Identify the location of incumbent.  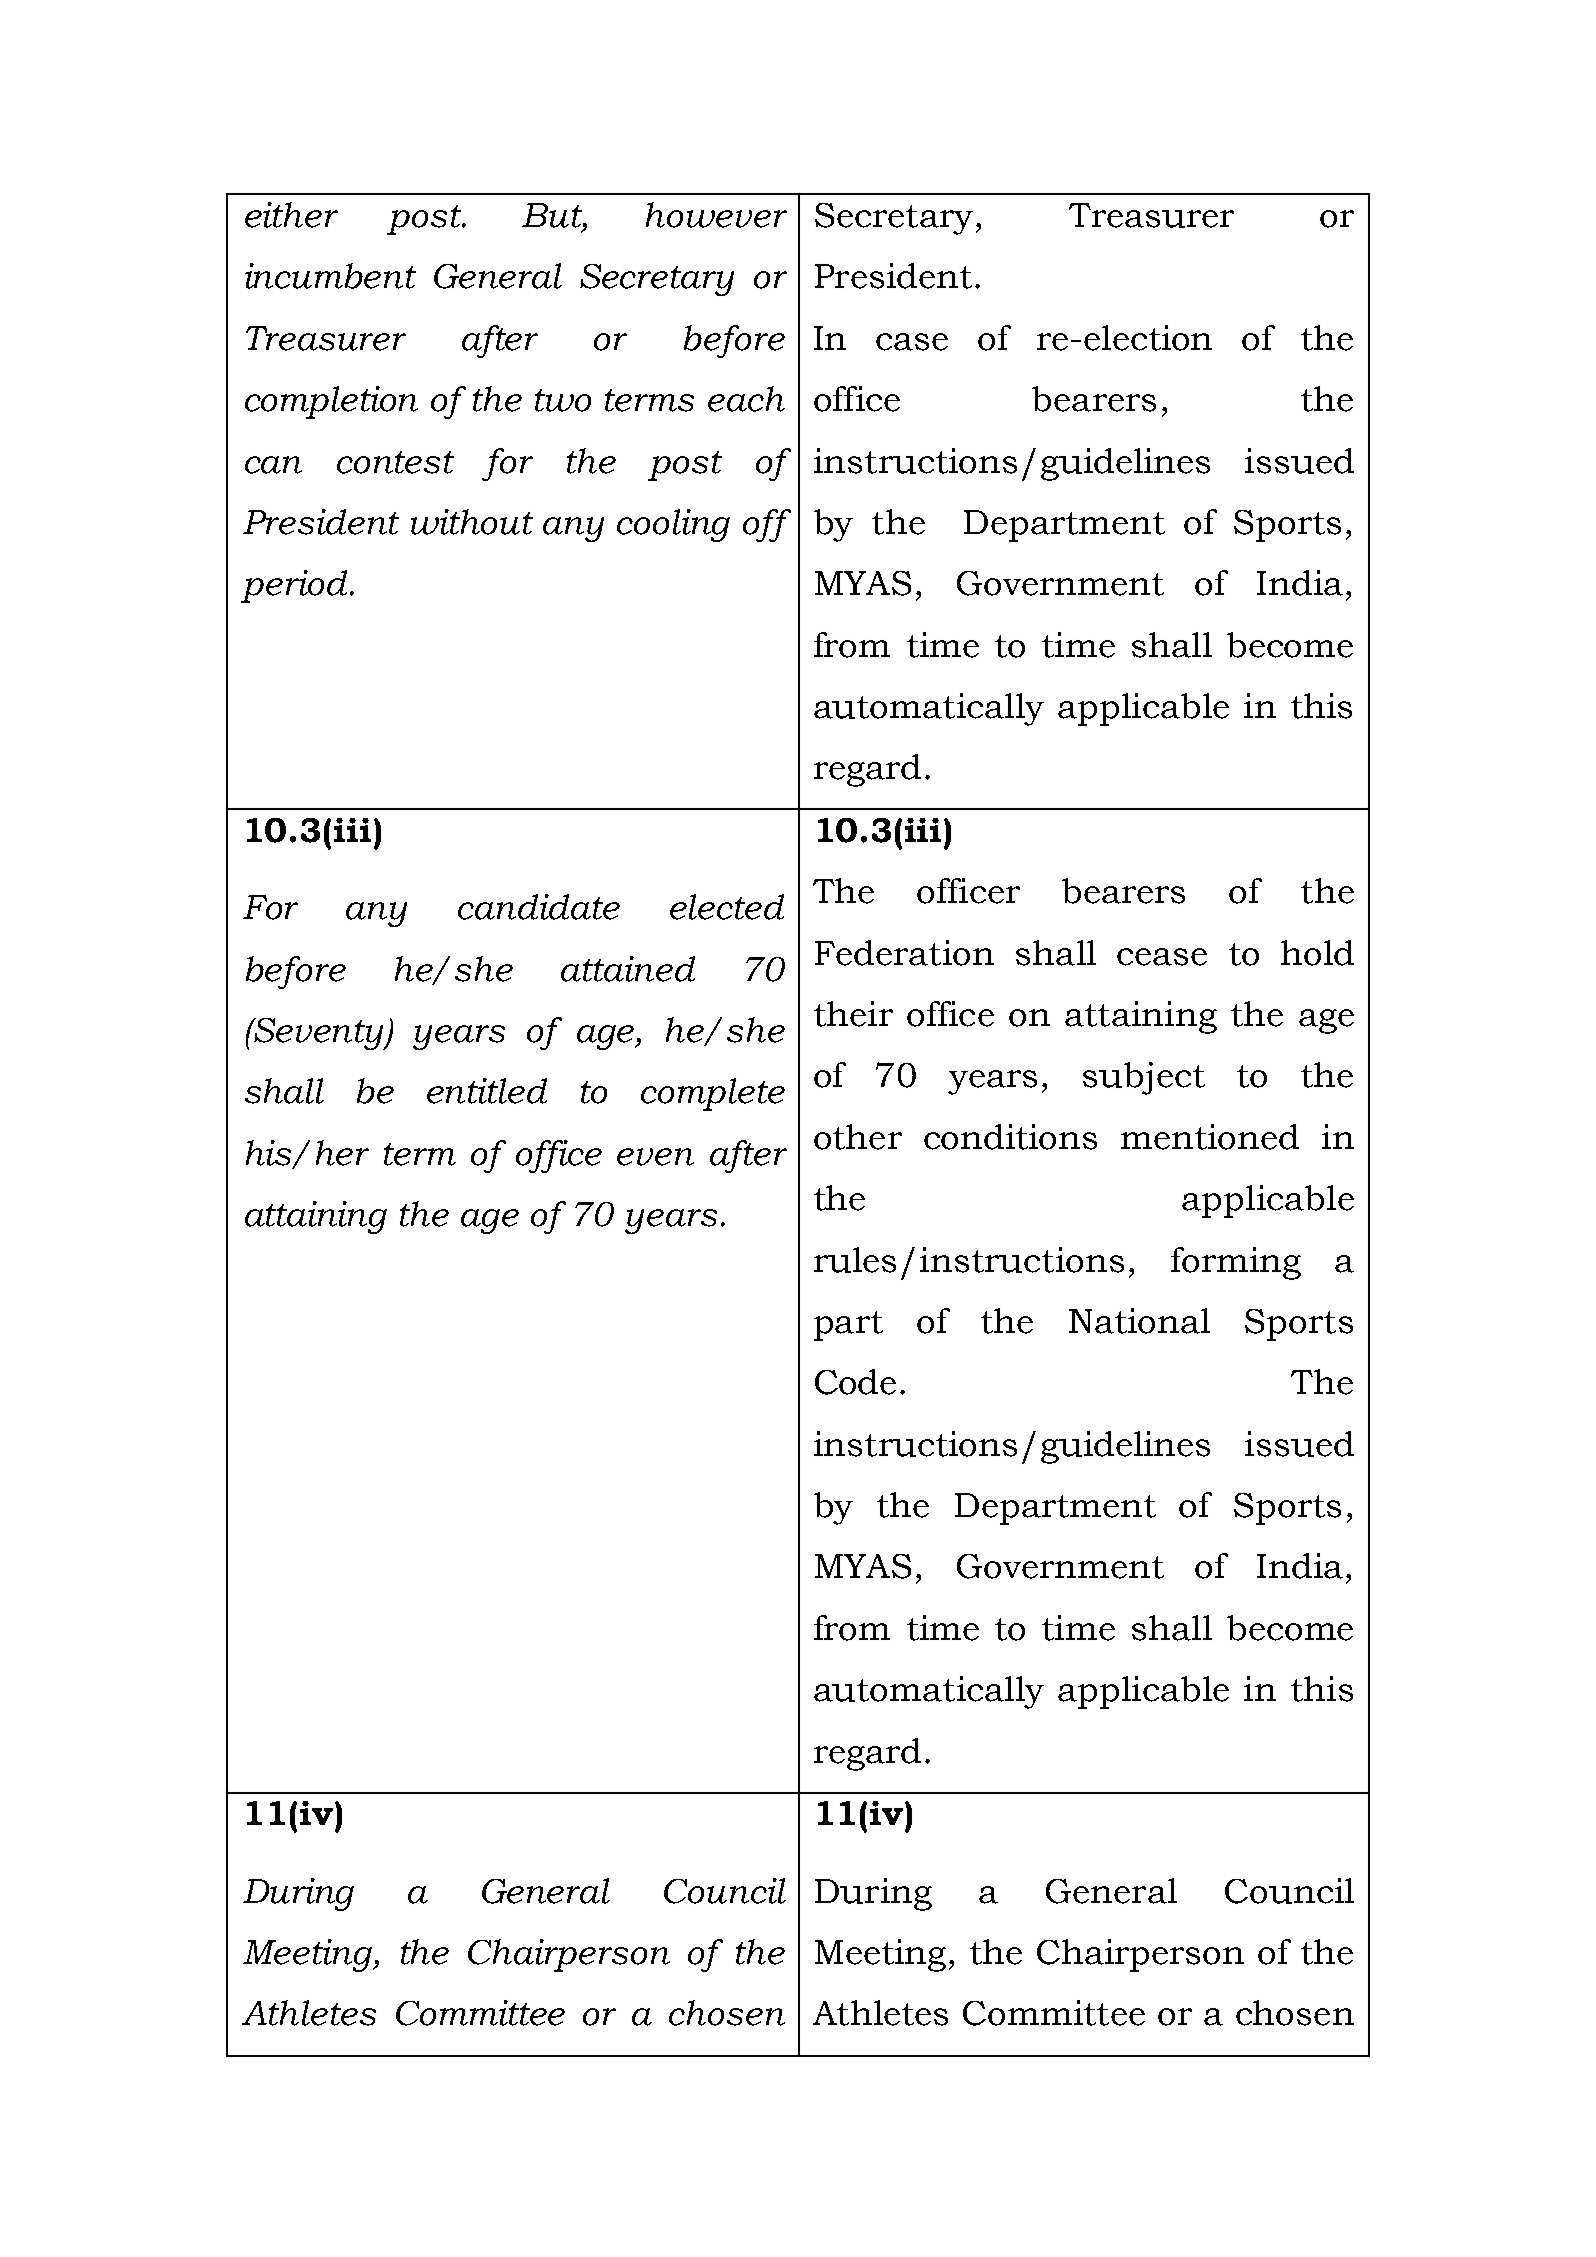
(330, 276).
